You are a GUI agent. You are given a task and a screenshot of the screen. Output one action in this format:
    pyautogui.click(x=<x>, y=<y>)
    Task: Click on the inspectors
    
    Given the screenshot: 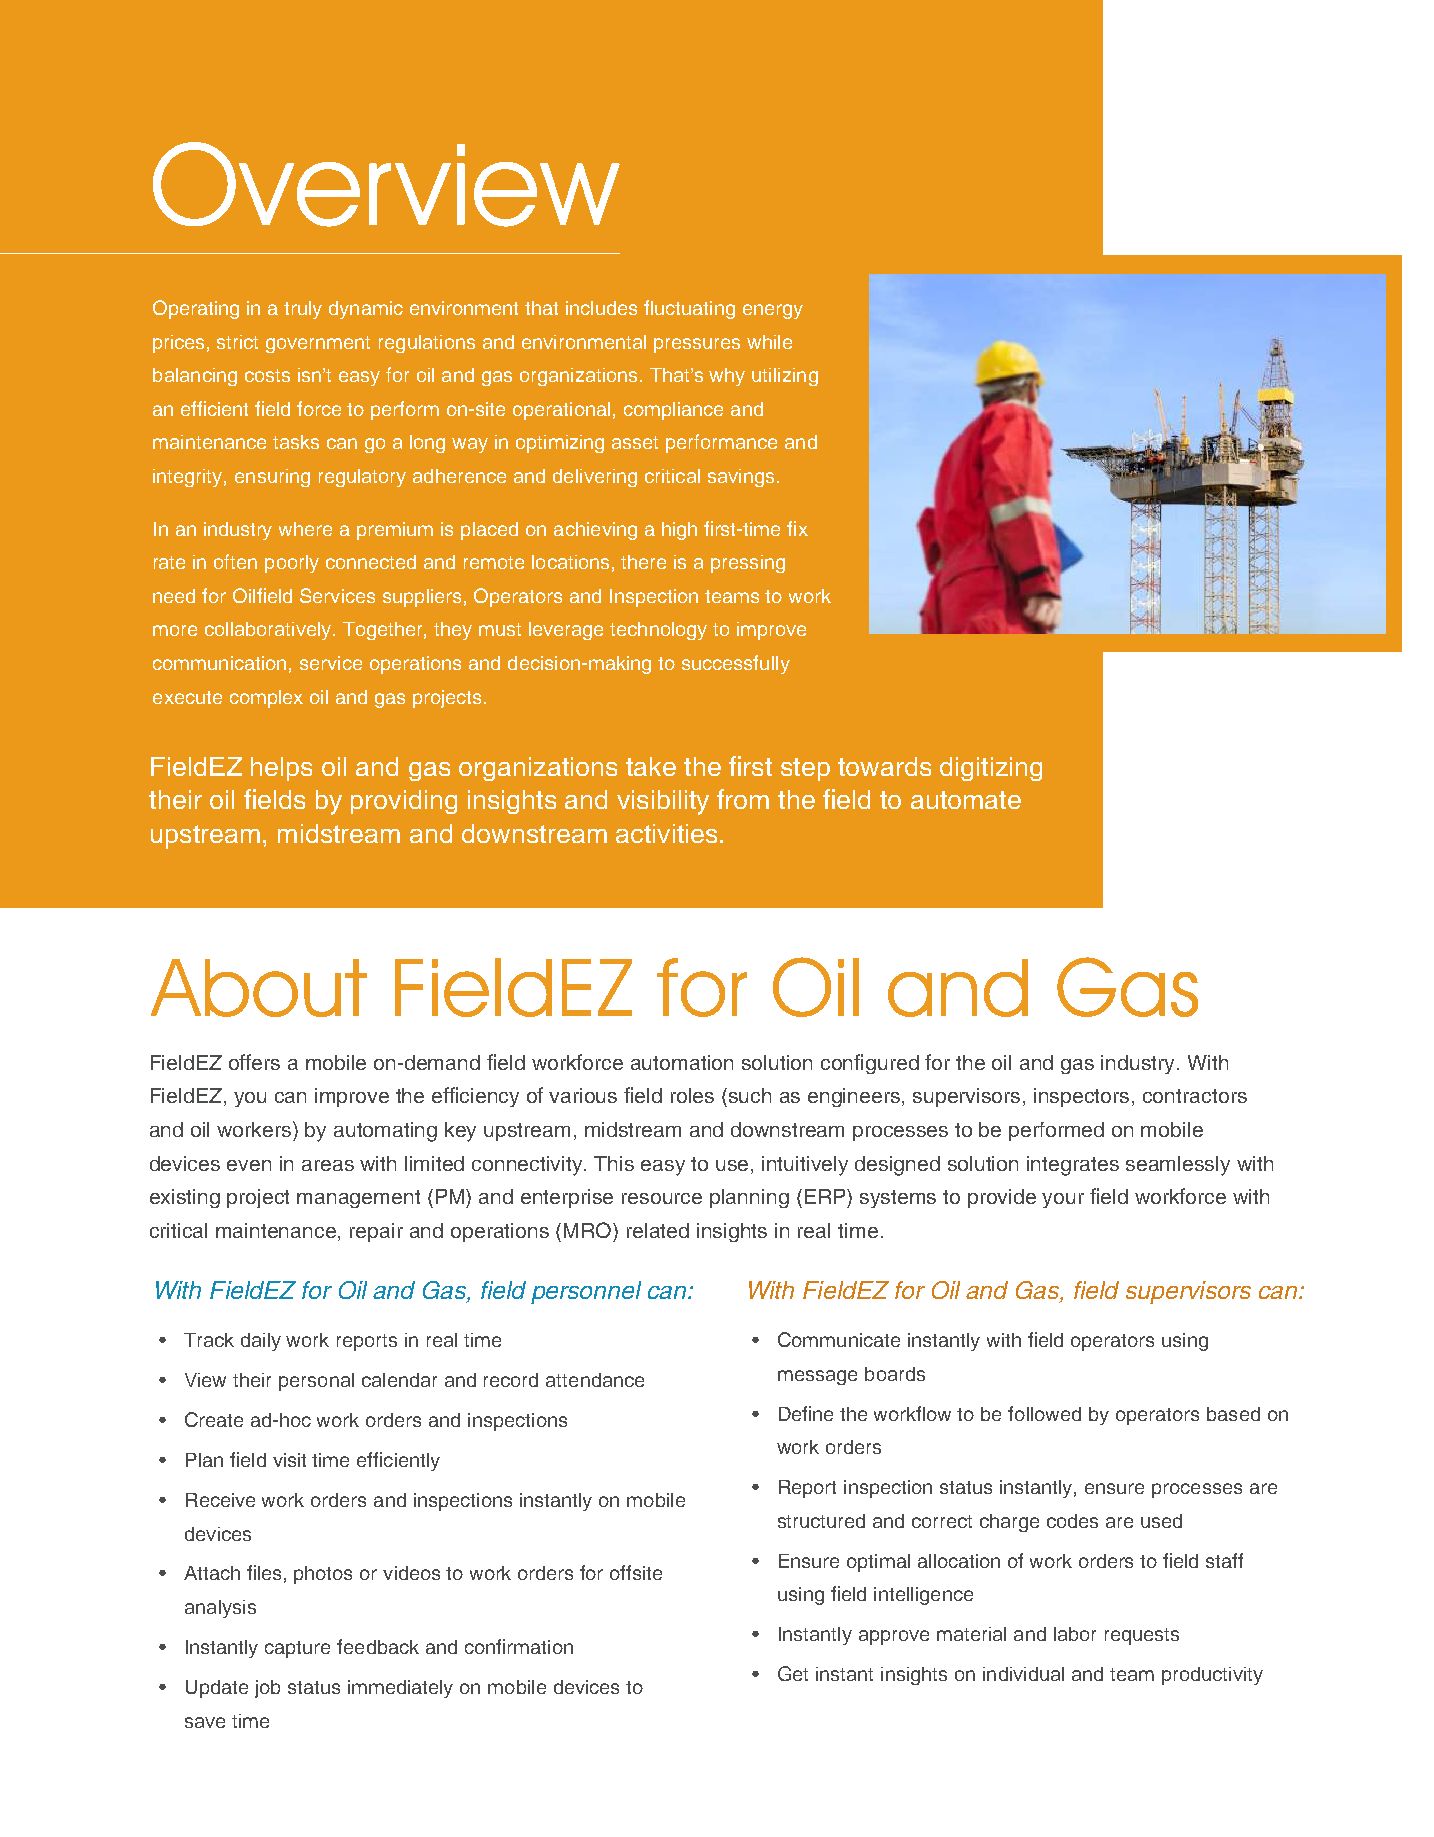 What is the action you would take?
    pyautogui.click(x=1081, y=1097)
